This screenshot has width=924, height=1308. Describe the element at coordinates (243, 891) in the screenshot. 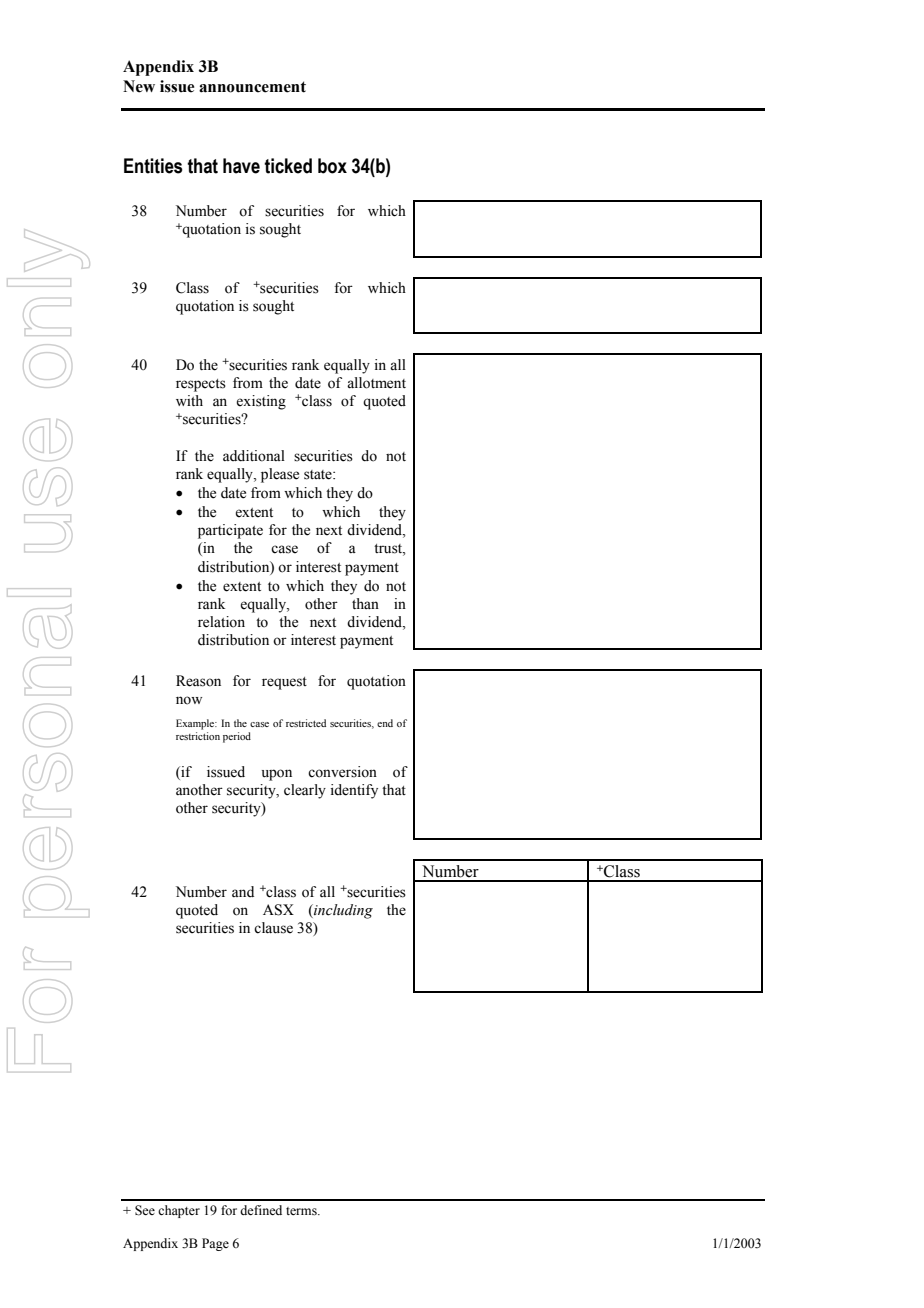

I see `and` at that location.
